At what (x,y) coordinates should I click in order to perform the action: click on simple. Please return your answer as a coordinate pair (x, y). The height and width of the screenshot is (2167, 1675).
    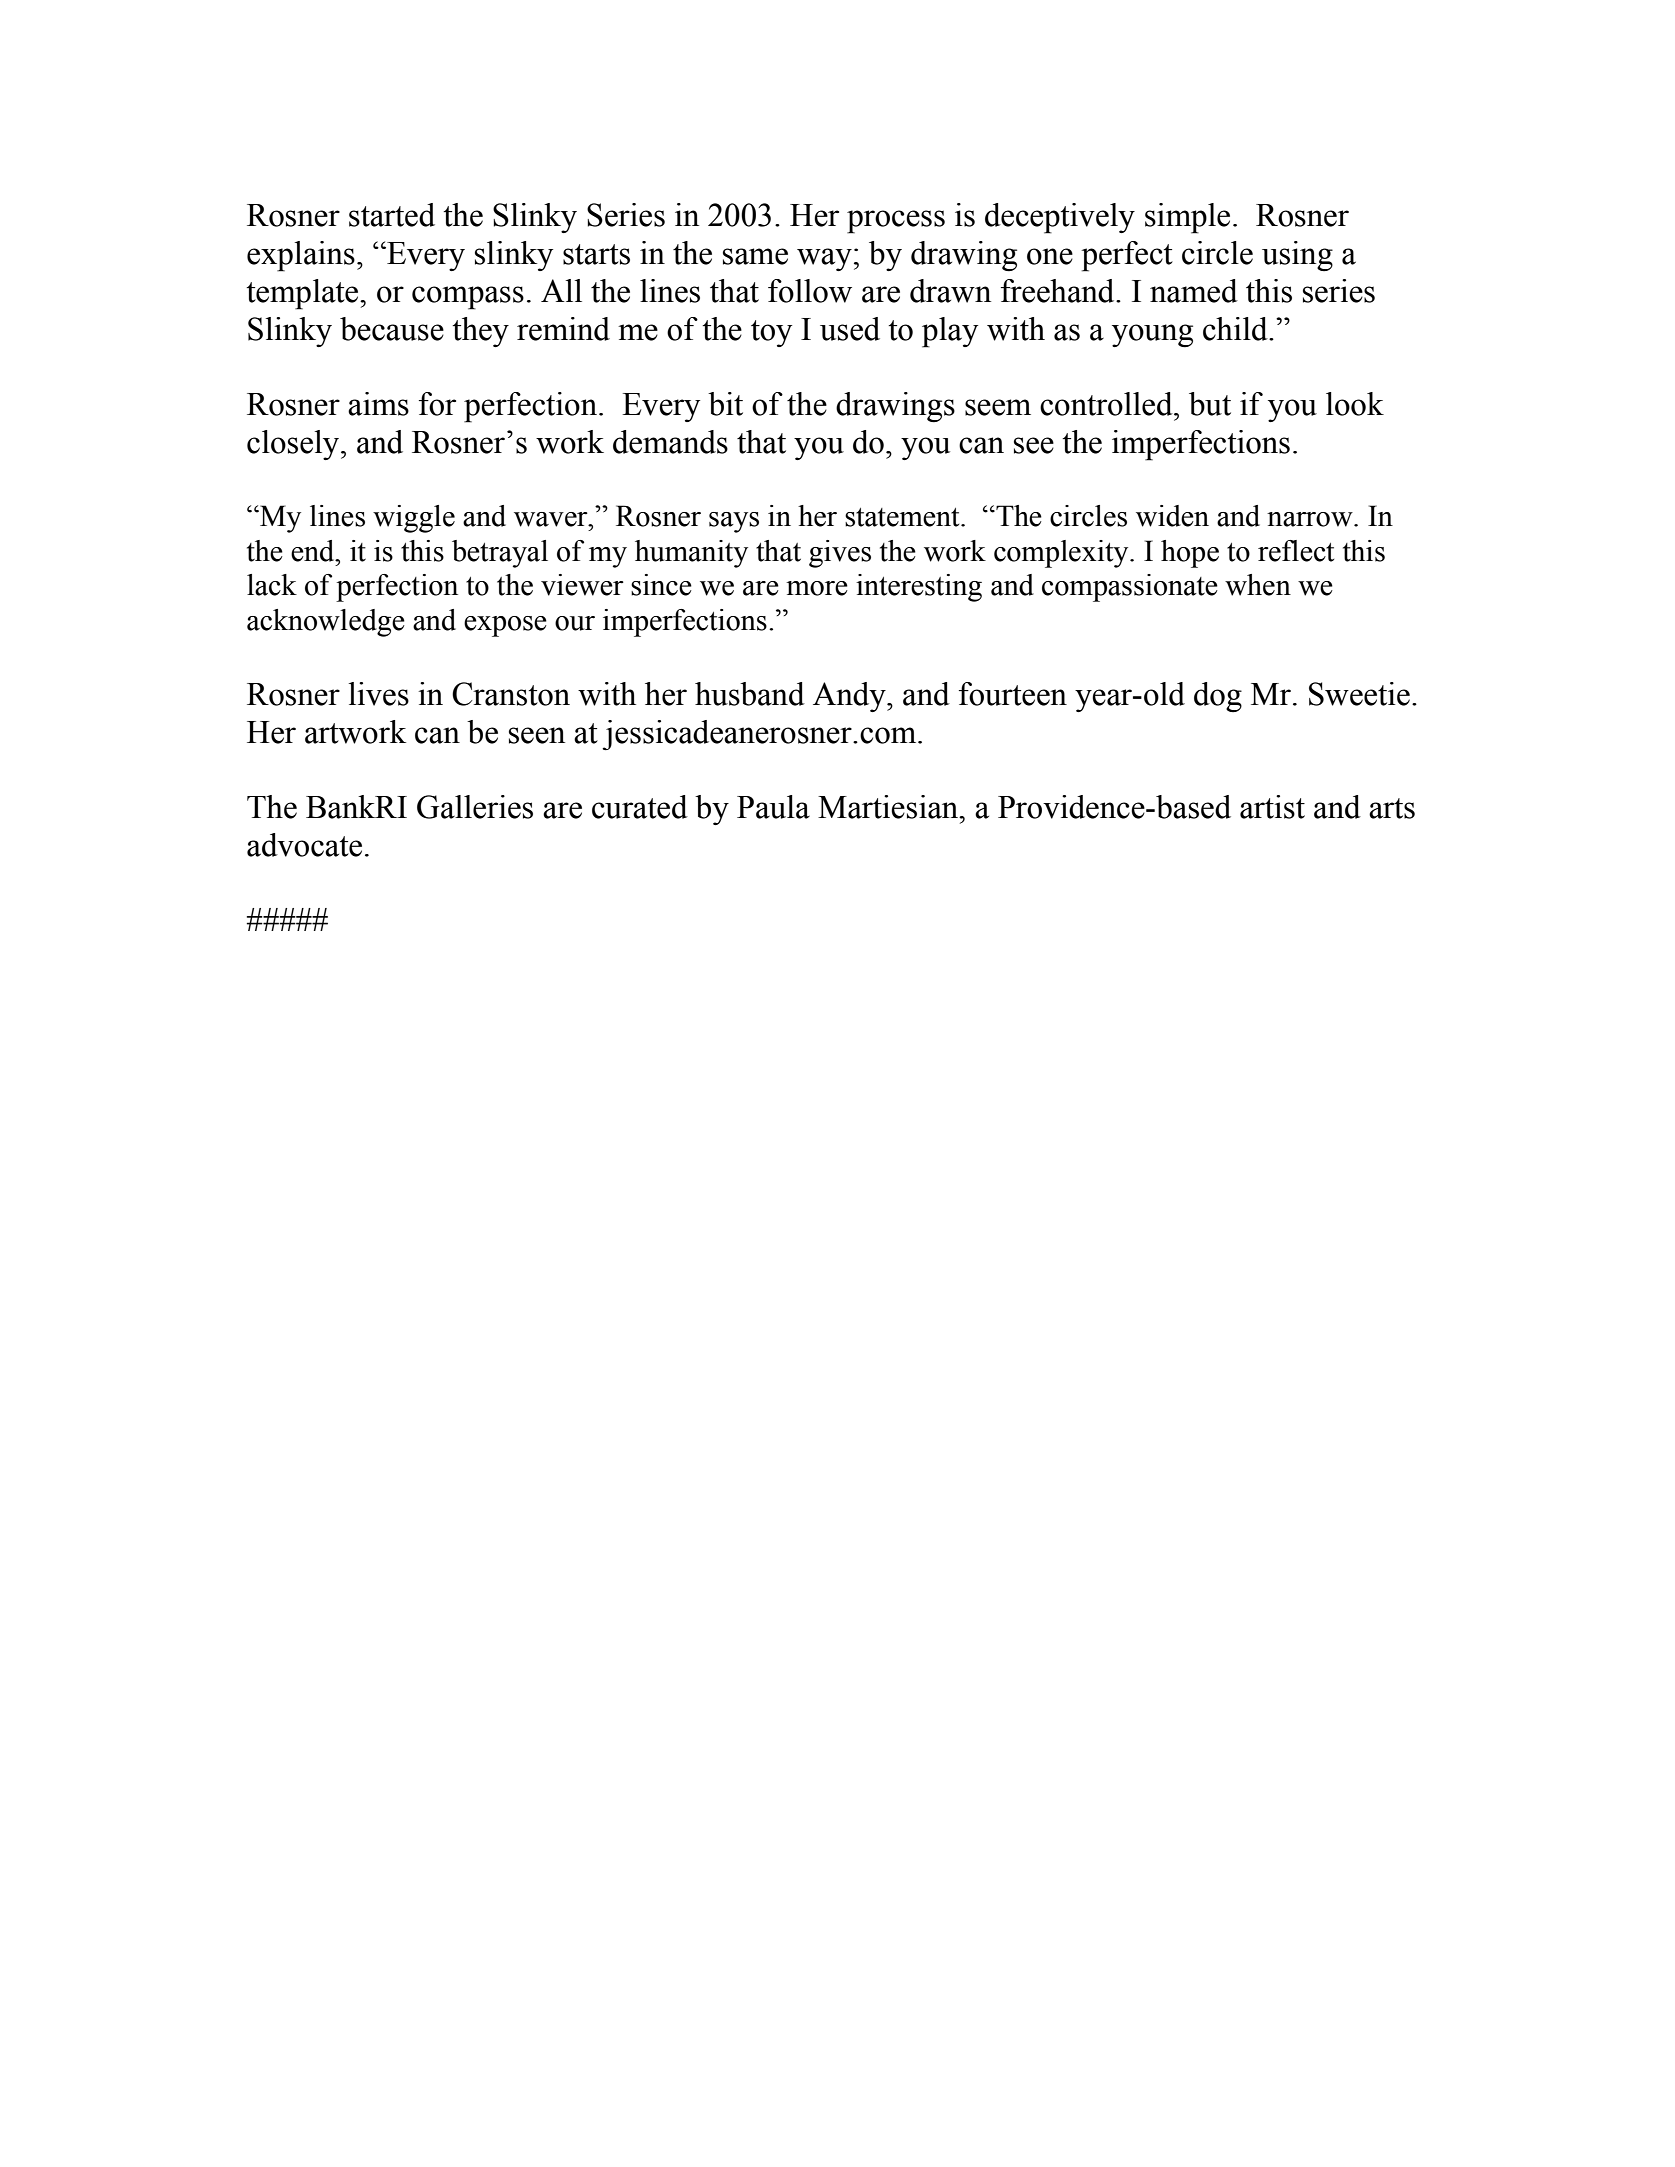
    Looking at the image, I should click on (1187, 218).
